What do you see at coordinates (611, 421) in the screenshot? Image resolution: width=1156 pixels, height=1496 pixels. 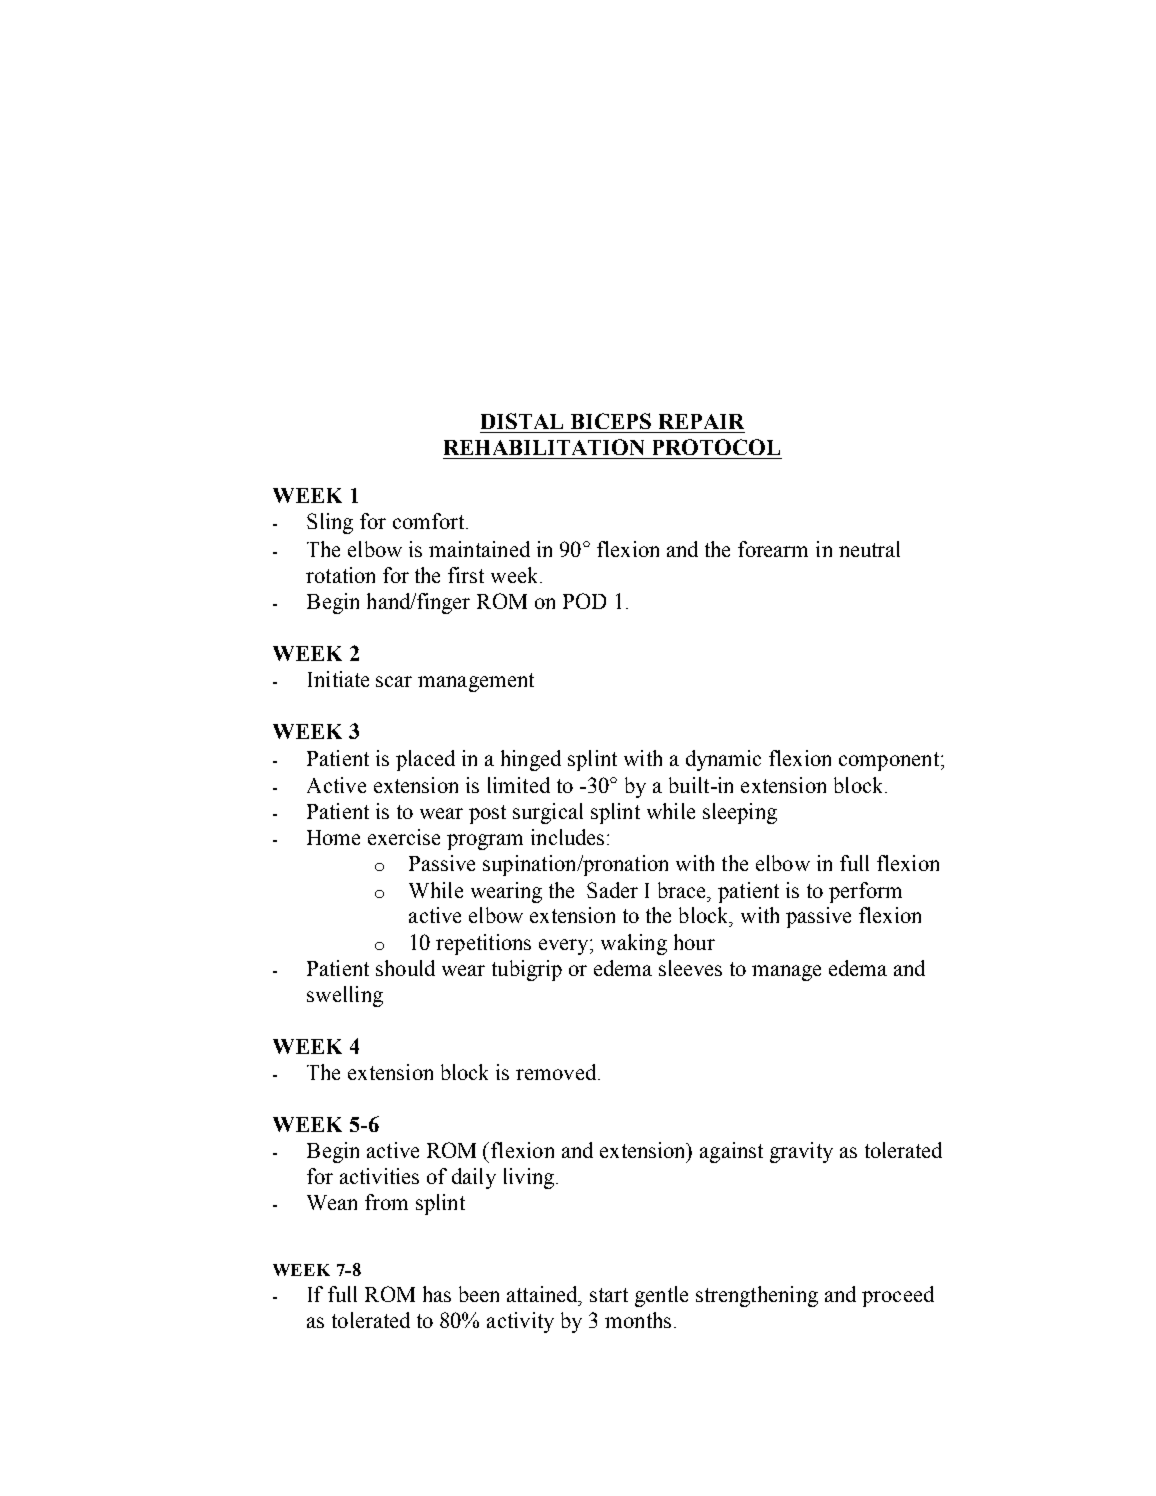 I see `BICEPS` at bounding box center [611, 421].
